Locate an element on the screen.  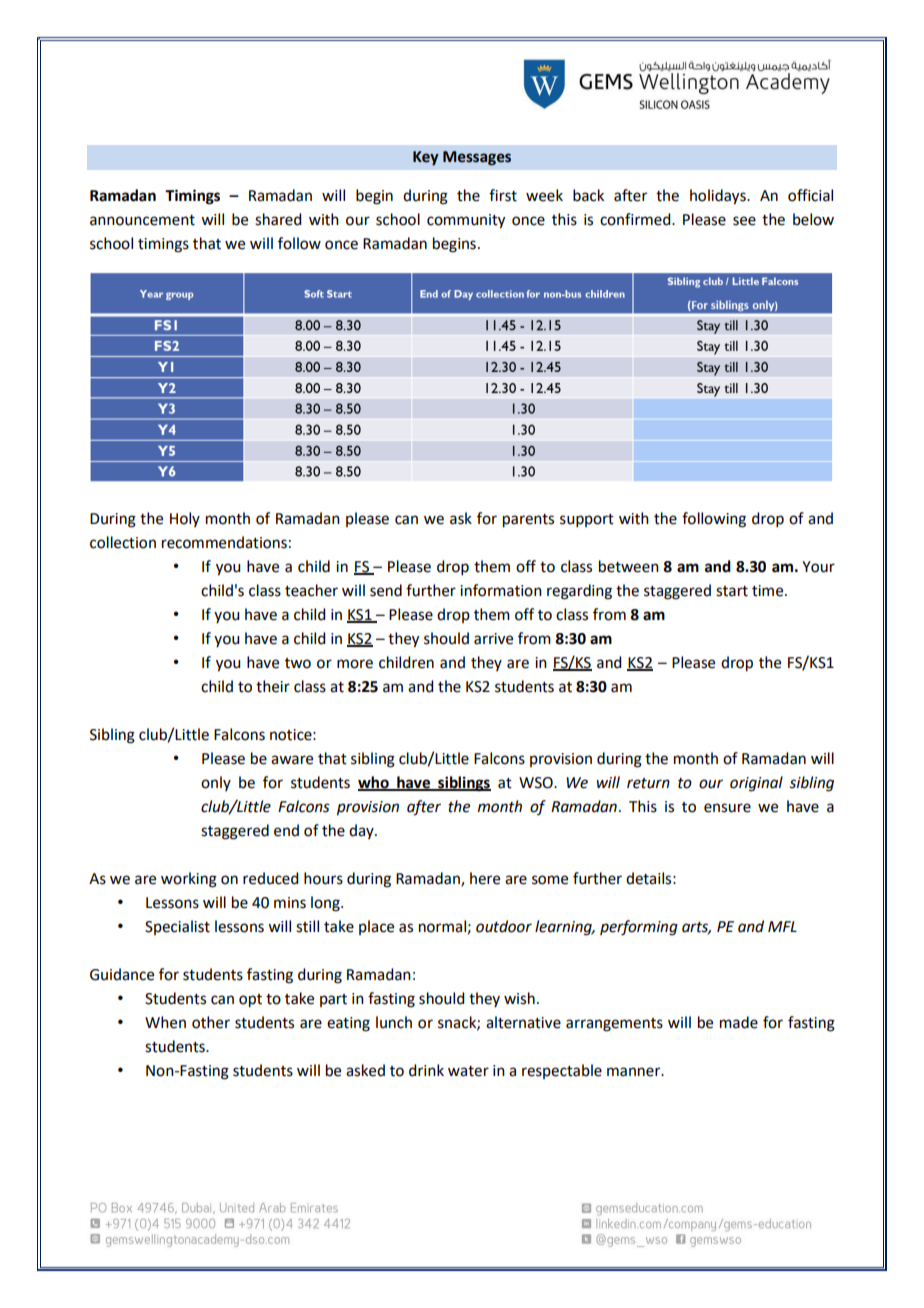
support is located at coordinates (587, 520).
